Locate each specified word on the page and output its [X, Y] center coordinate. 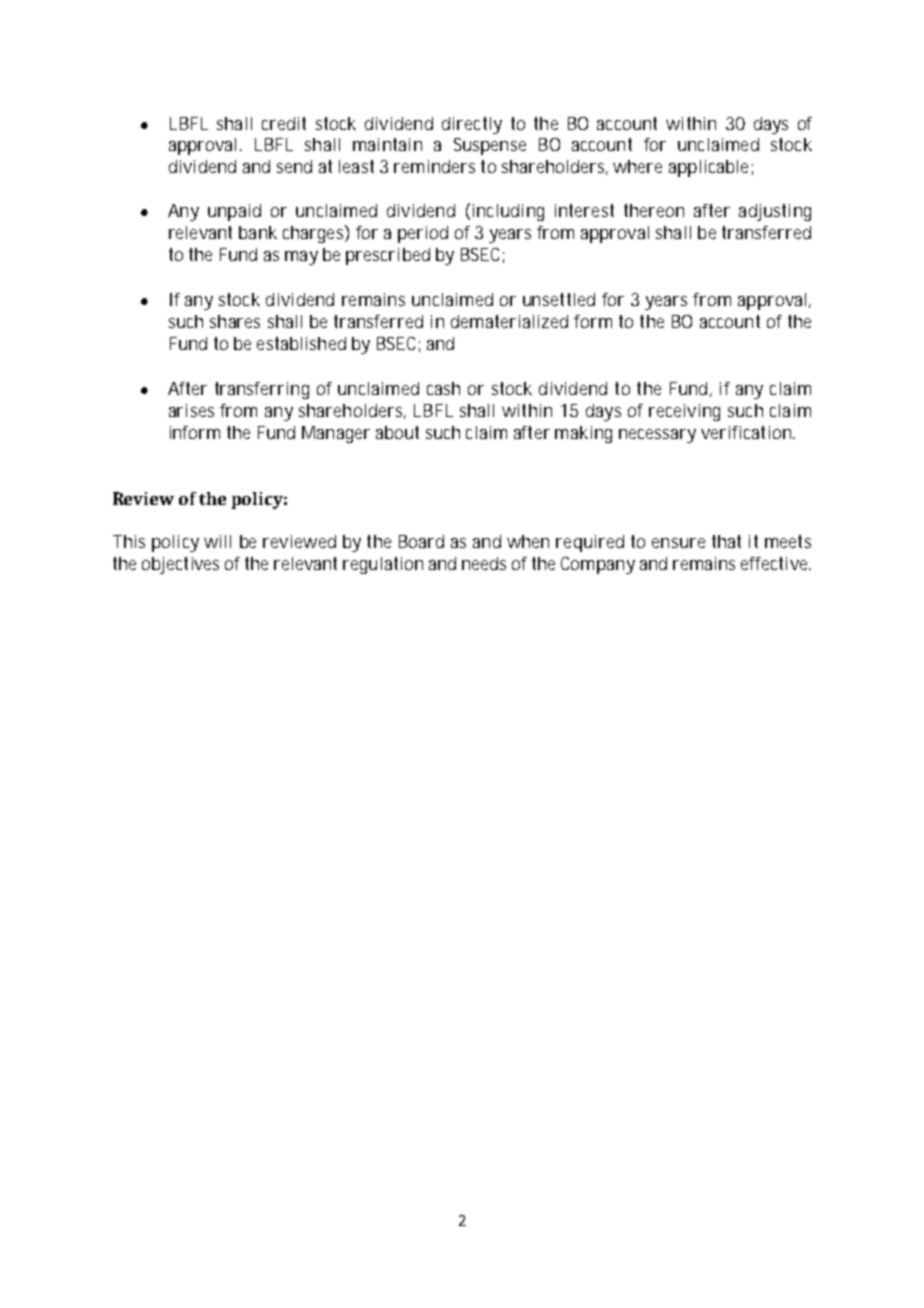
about [397, 432]
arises [191, 410]
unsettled [559, 299]
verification [747, 432]
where [637, 166]
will [217, 541]
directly [472, 125]
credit [284, 123]
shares [235, 321]
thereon [654, 210]
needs [484, 563]
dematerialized [509, 321]
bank [258, 232]
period [423, 234]
